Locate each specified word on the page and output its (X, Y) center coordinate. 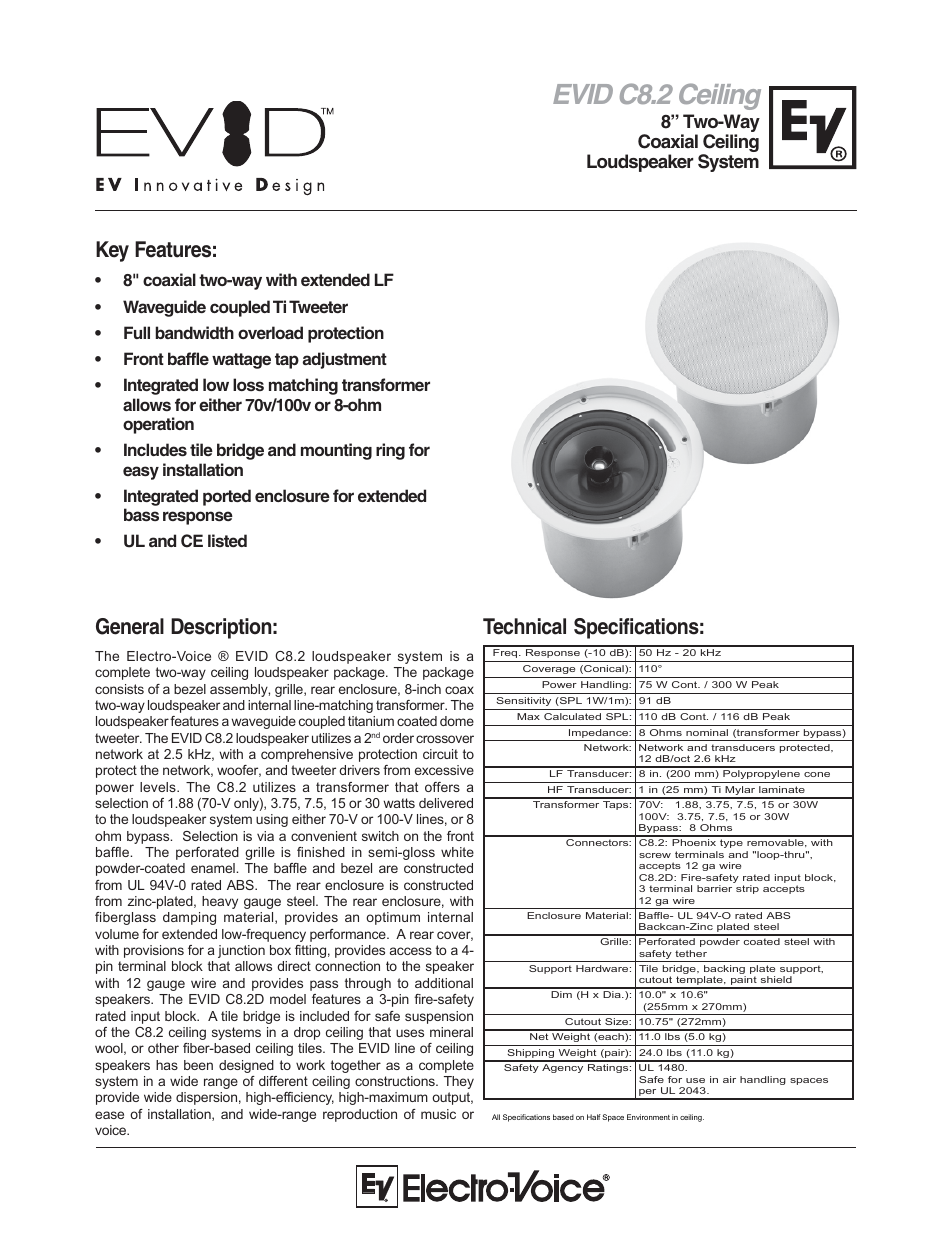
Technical (524, 626)
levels (159, 787)
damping (189, 918)
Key (112, 251)
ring (390, 451)
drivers (359, 770)
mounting (336, 451)
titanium (371, 721)
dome (457, 721)
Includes (155, 449)
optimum (393, 918)
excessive (444, 770)
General (130, 626)
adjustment (345, 360)
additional (444, 983)
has (167, 1065)
